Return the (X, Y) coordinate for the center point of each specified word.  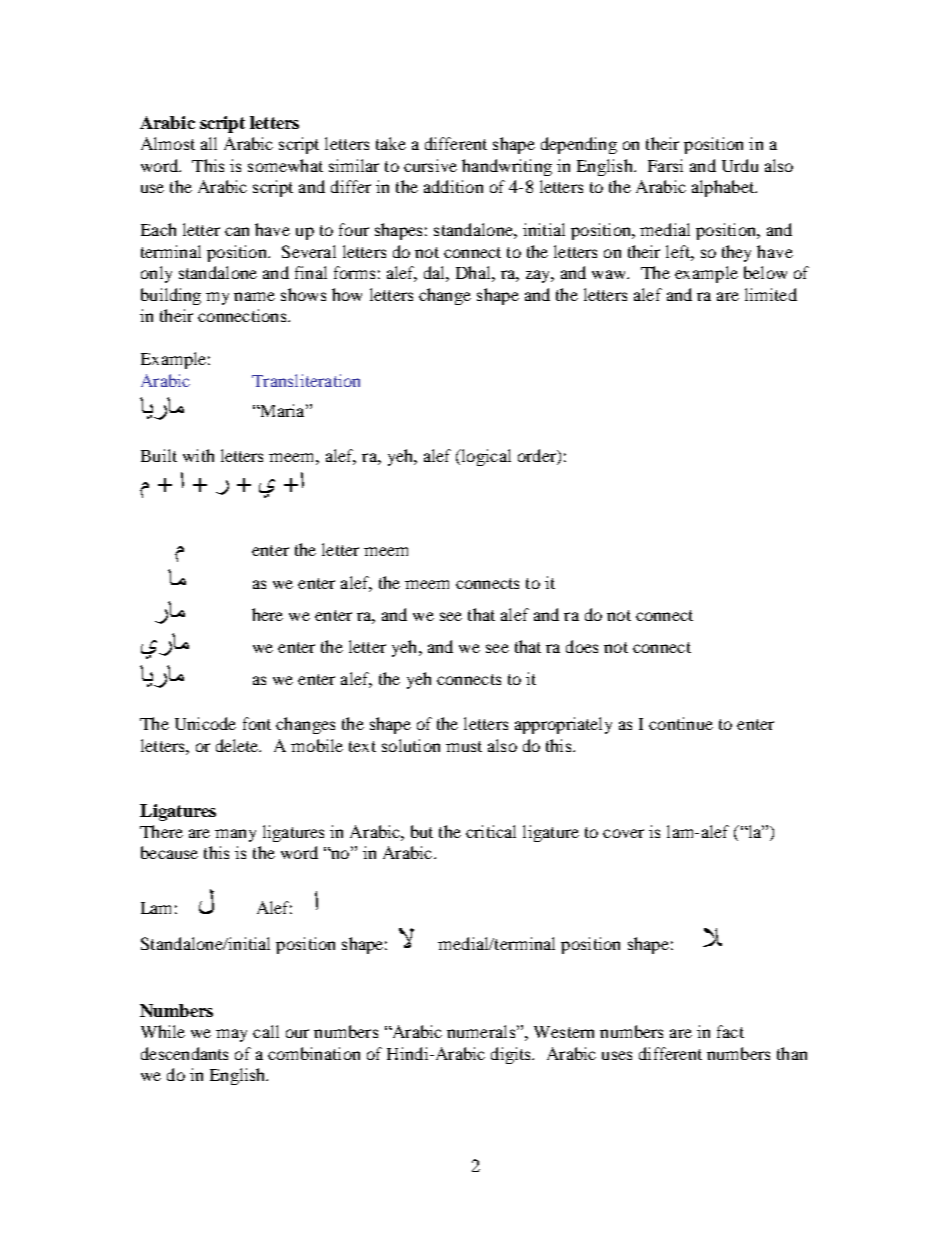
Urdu (740, 165)
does (582, 646)
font (257, 723)
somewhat (285, 165)
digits (512, 1055)
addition (453, 186)
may (231, 1035)
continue (681, 723)
